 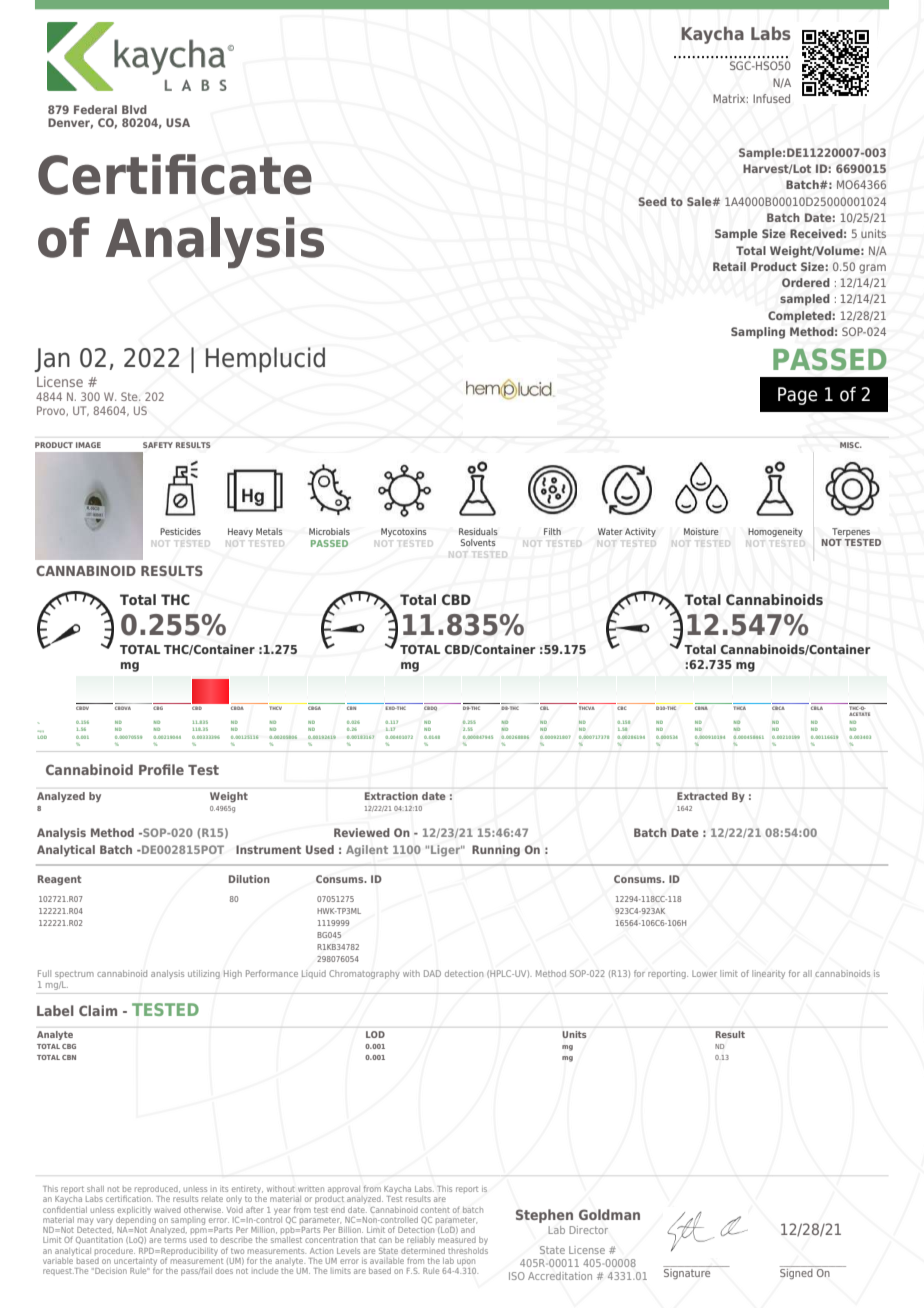 What do you see at coordinates (178, 122) in the screenshot?
I see `USA` at bounding box center [178, 122].
